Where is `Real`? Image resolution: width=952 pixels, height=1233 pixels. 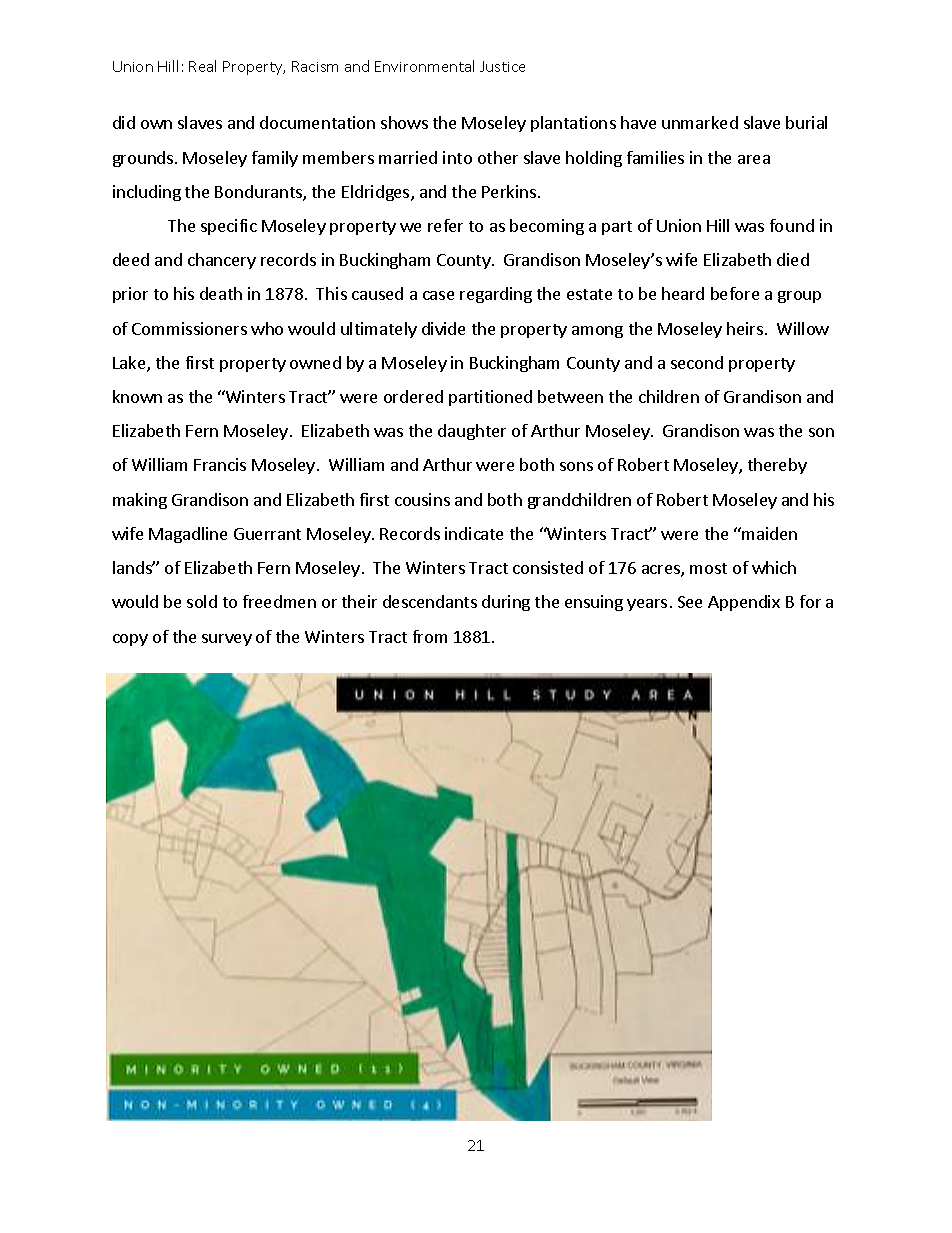 Real is located at coordinates (202, 66).
